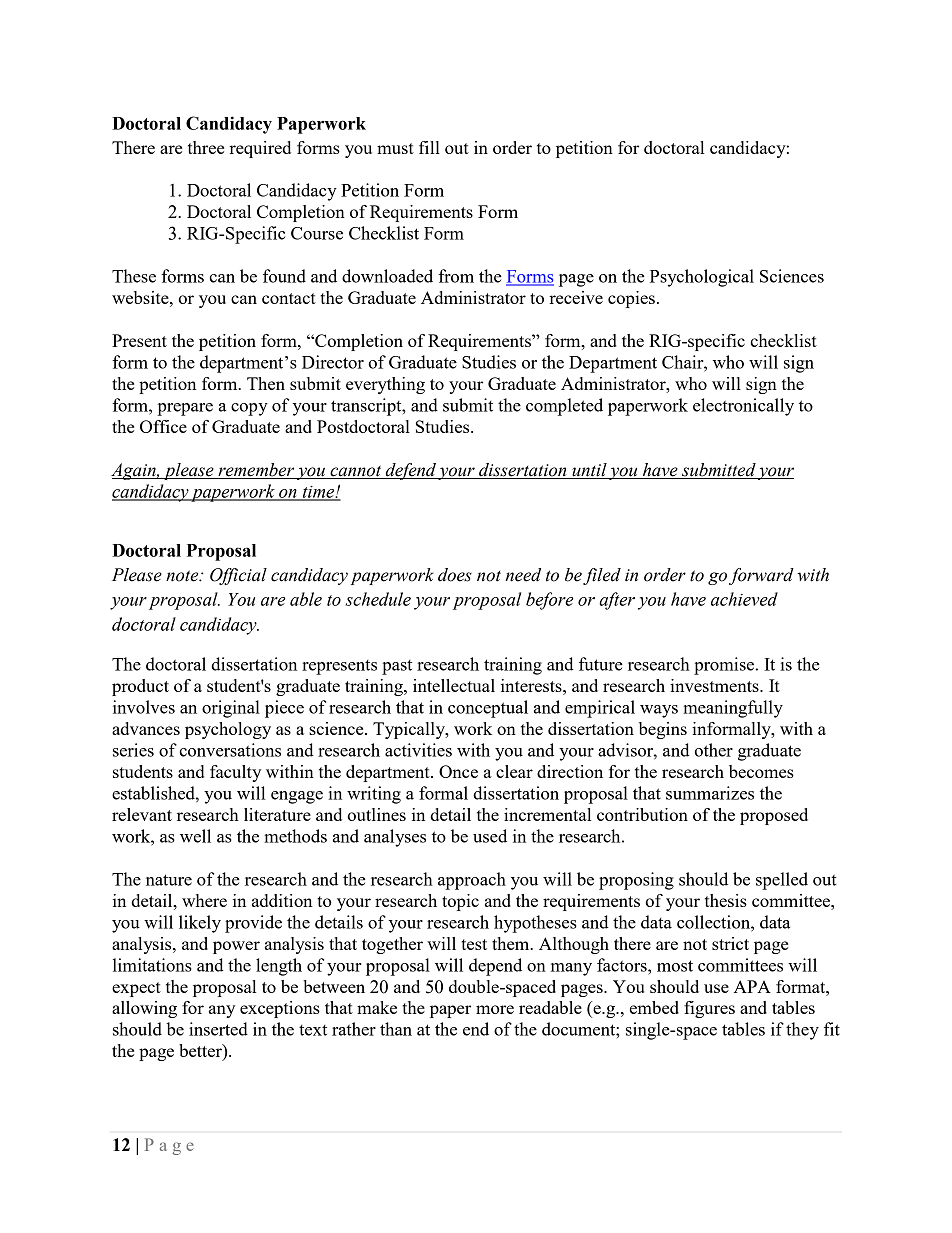  I want to click on electronically, so click(743, 407).
